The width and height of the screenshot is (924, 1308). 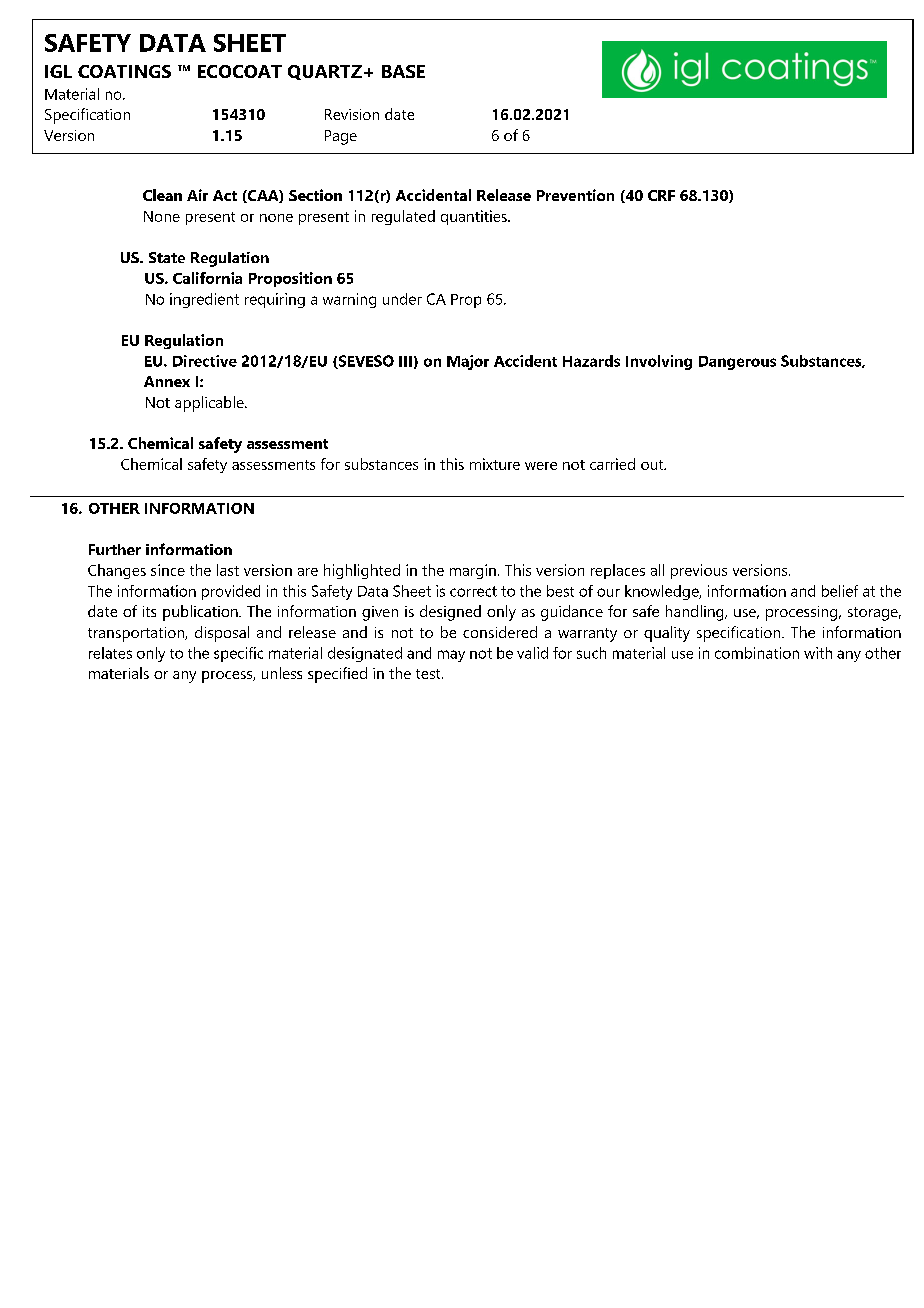 I want to click on Major, so click(x=468, y=362).
